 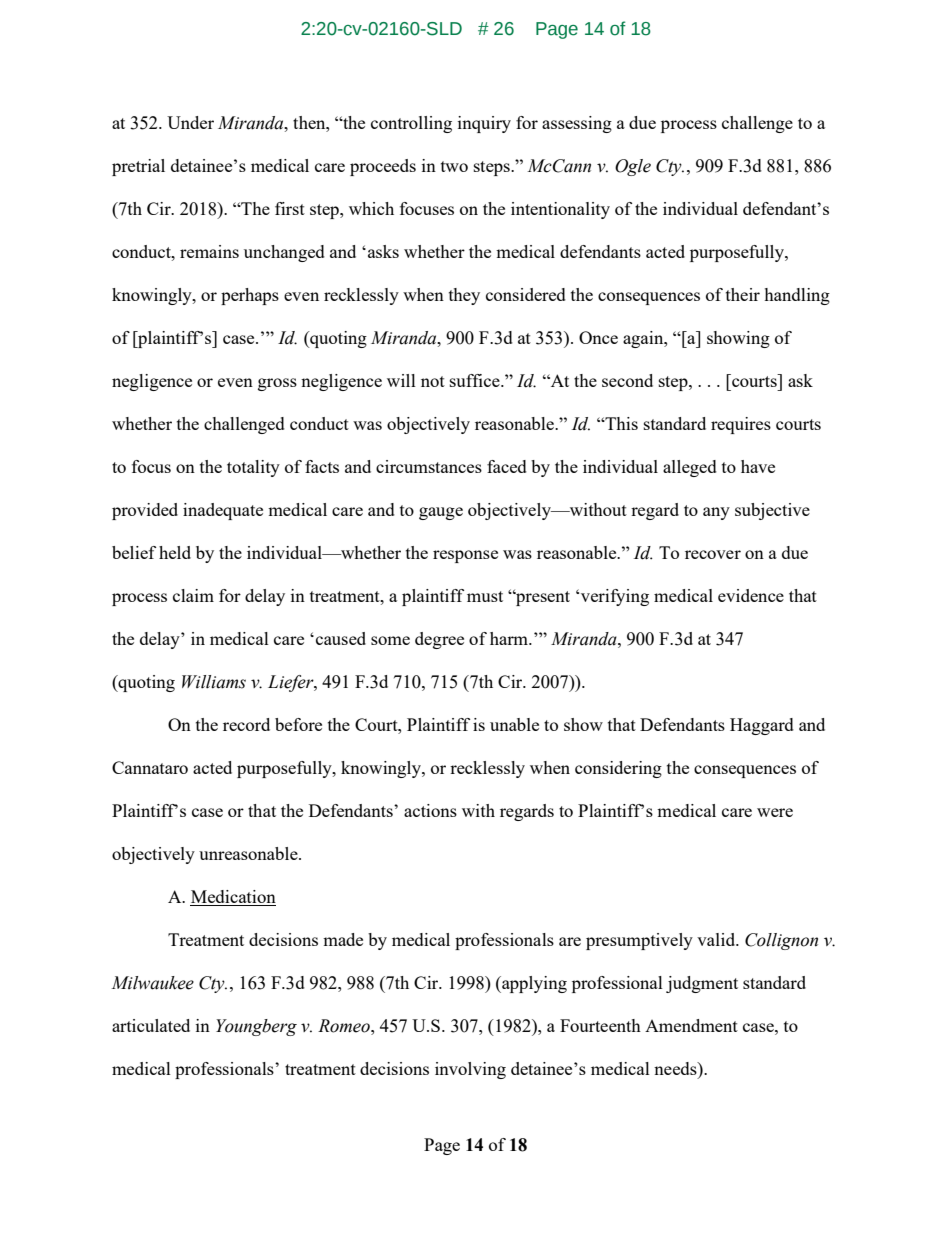 I want to click on claim, so click(x=193, y=595).
